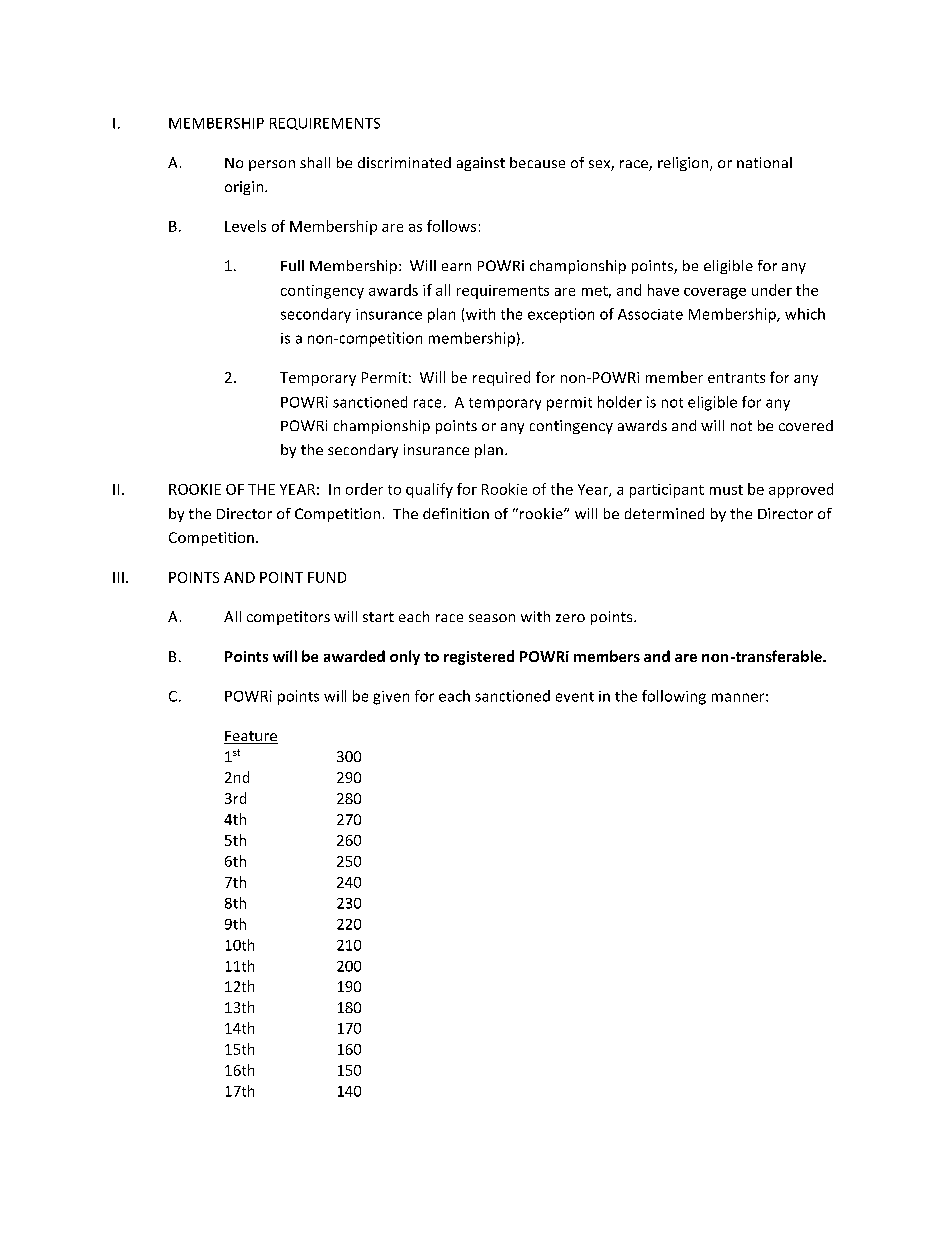 The width and height of the screenshot is (952, 1233). I want to click on definition, so click(456, 513).
